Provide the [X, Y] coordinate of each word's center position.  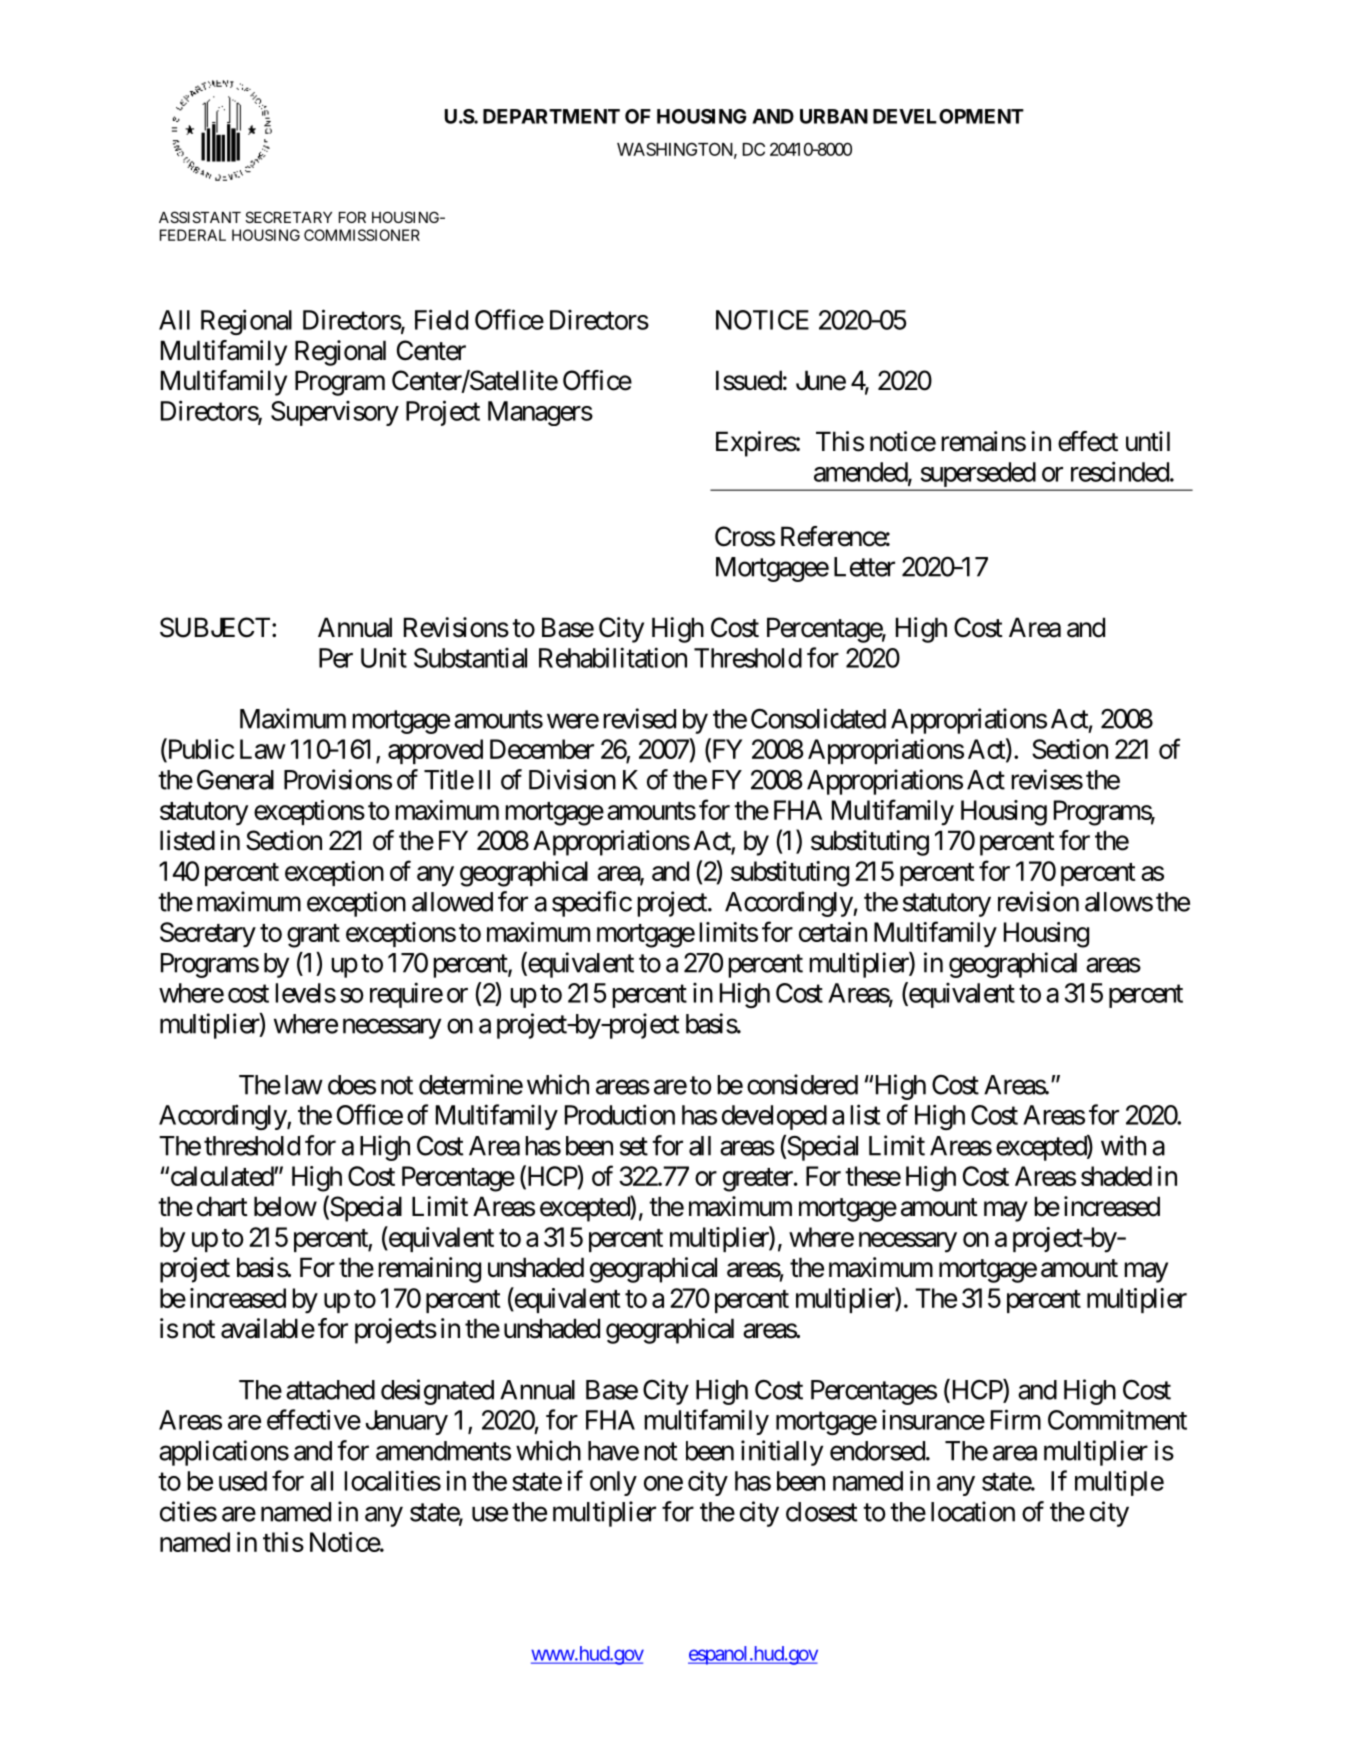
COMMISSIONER [362, 235]
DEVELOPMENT [948, 116]
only [613, 1483]
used [243, 1481]
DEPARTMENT [551, 116]
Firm [1016, 1419]
